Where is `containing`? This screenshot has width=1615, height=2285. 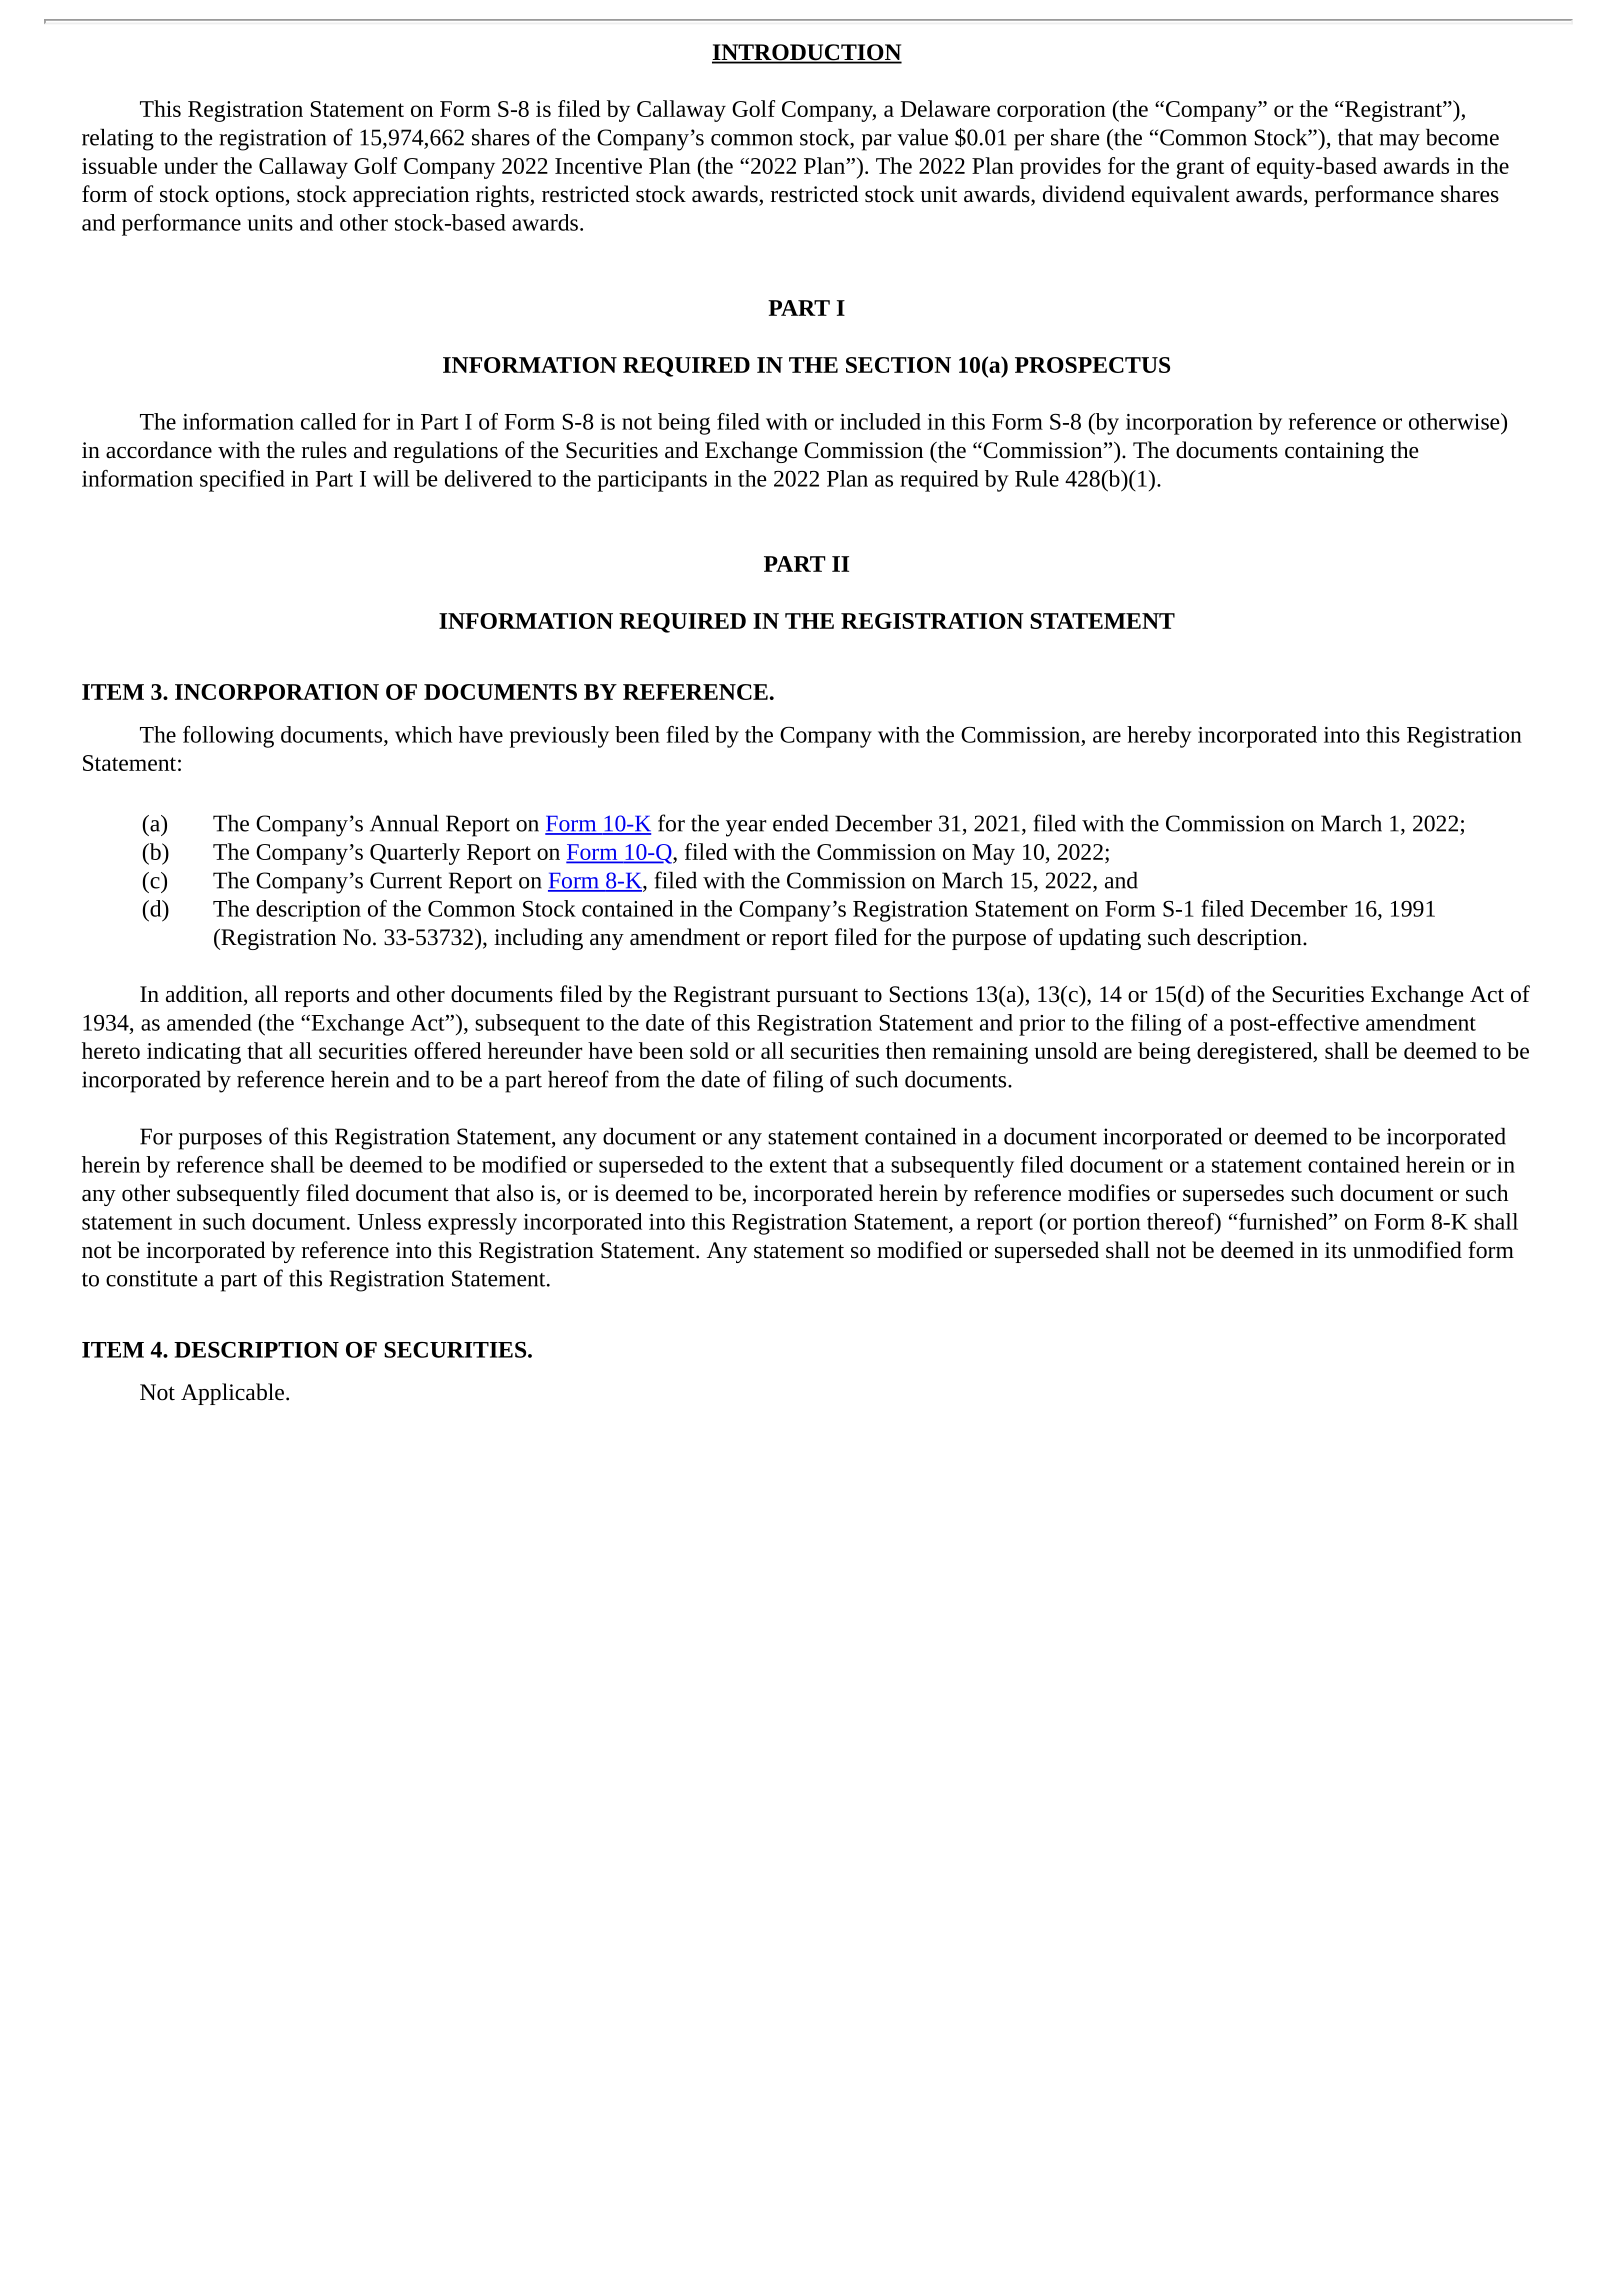 containing is located at coordinates (1334, 452).
